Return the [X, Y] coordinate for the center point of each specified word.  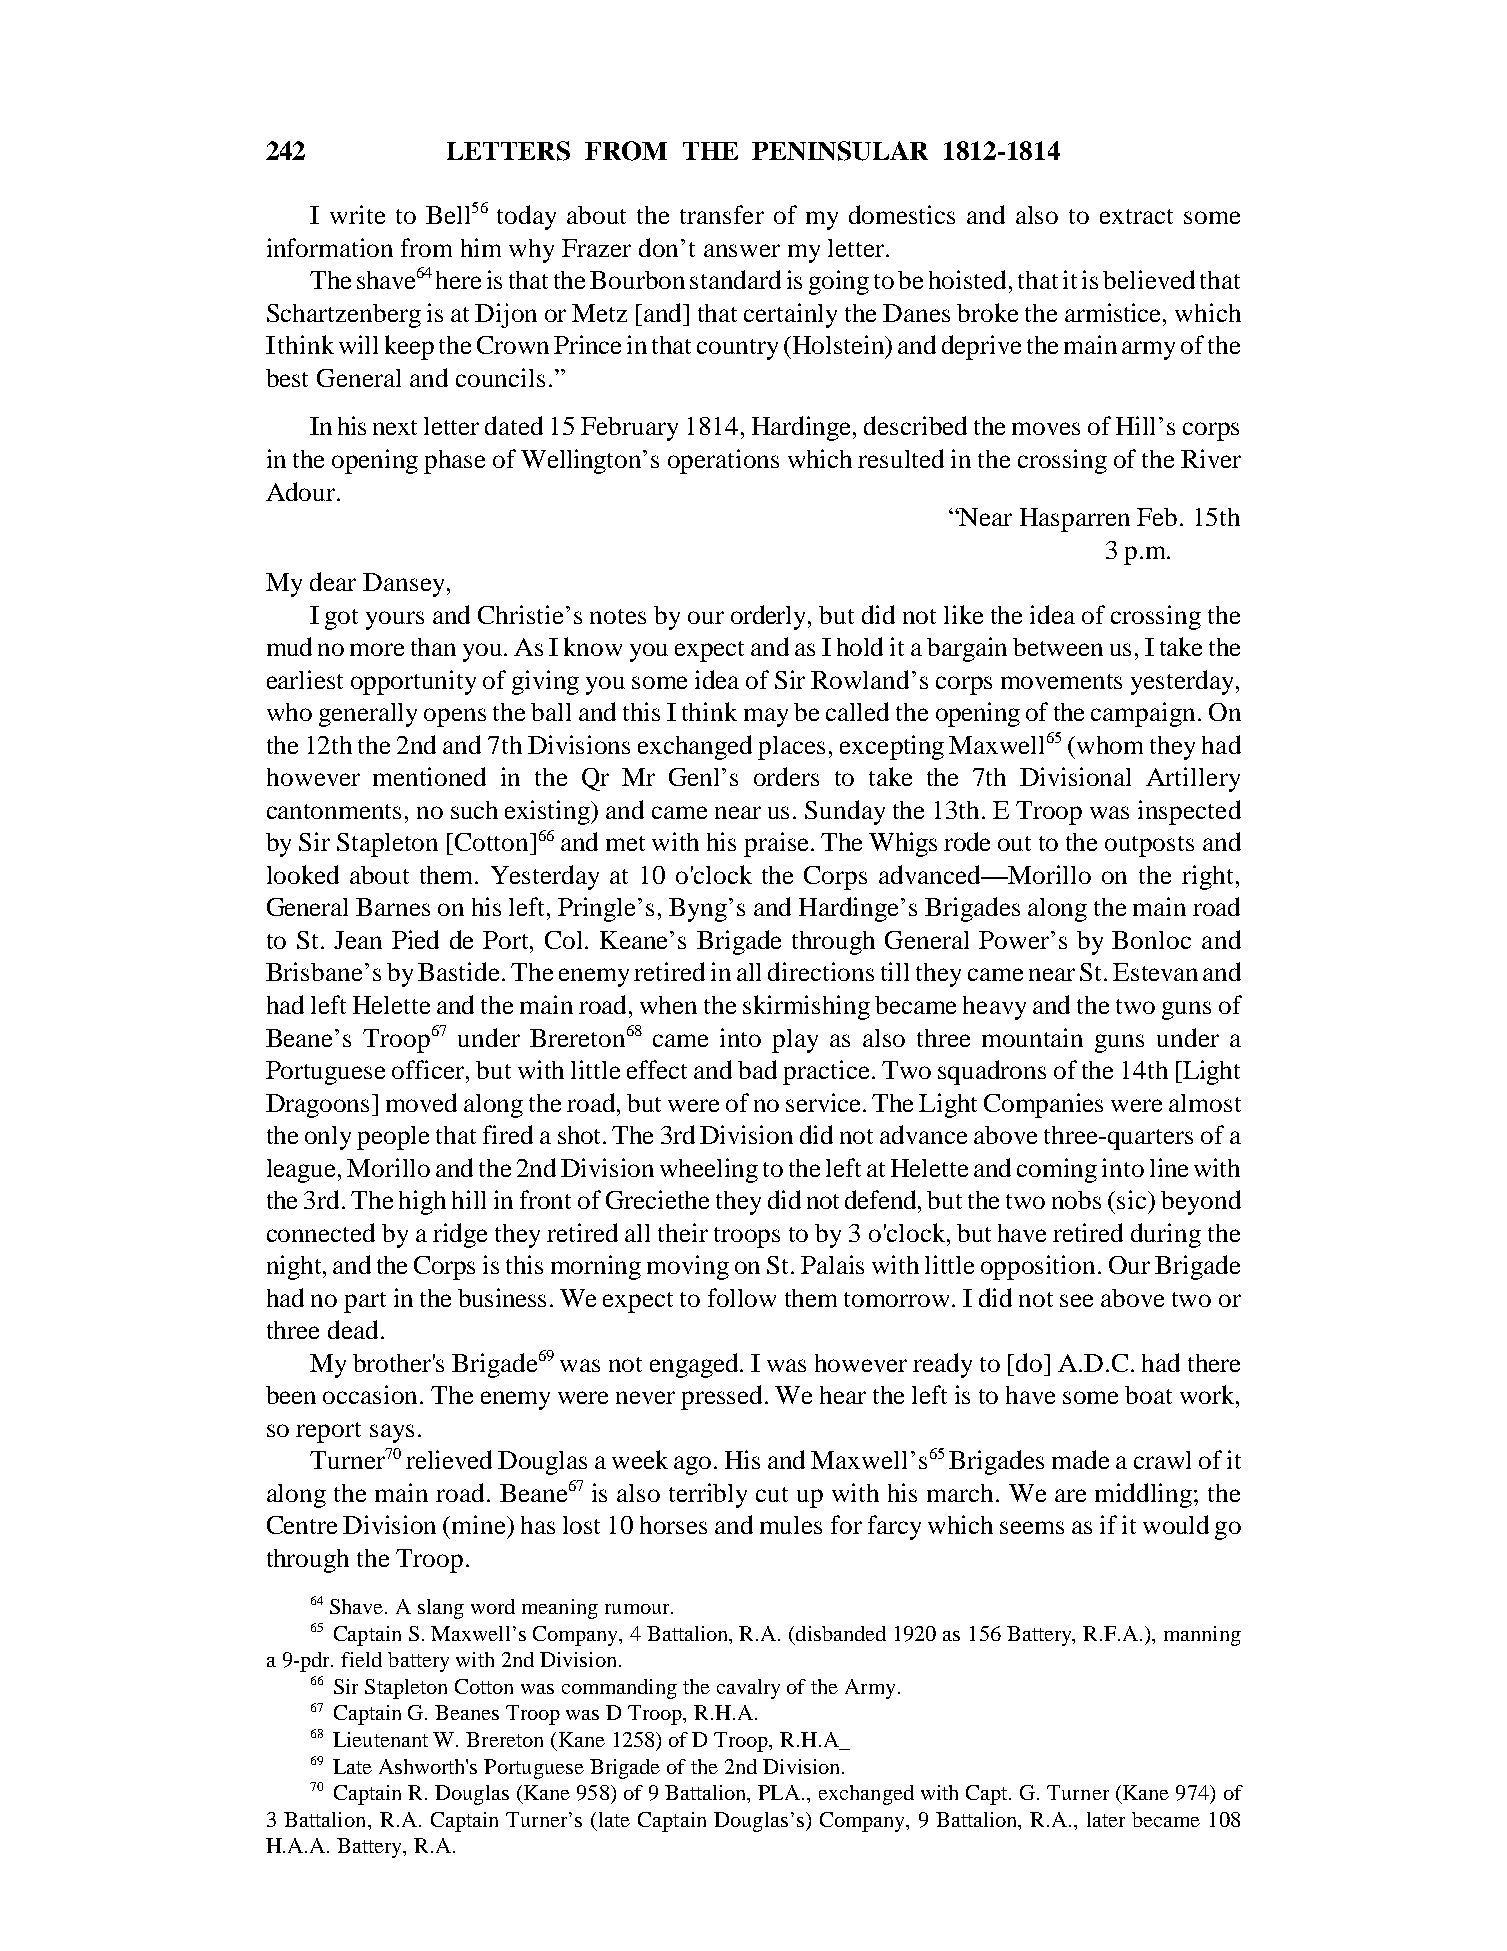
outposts [1149, 846]
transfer [722, 214]
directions [821, 971]
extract [1136, 216]
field [361, 1659]
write [357, 214]
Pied [415, 939]
